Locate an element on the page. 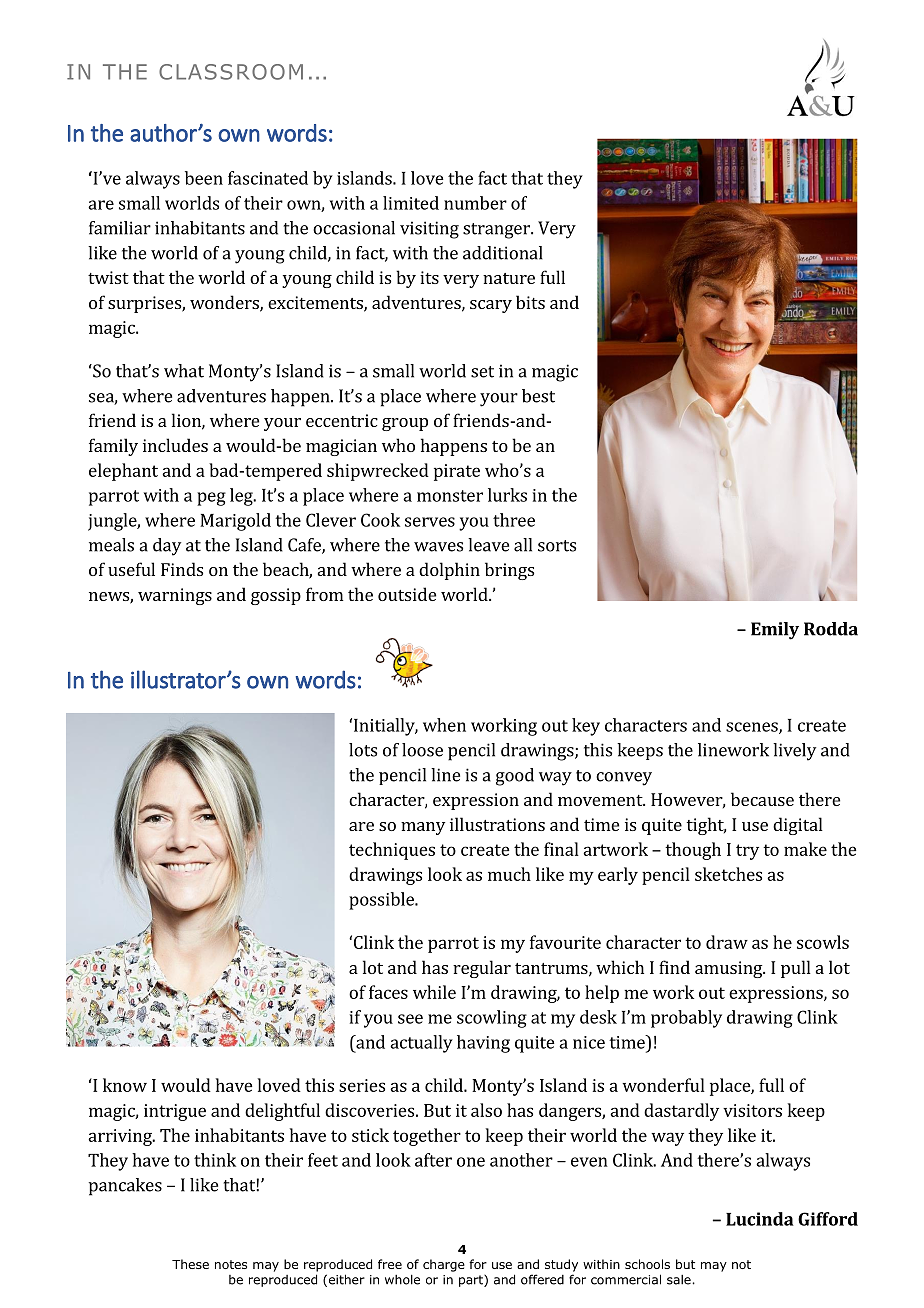  Lucinda is located at coordinates (760, 1219).
